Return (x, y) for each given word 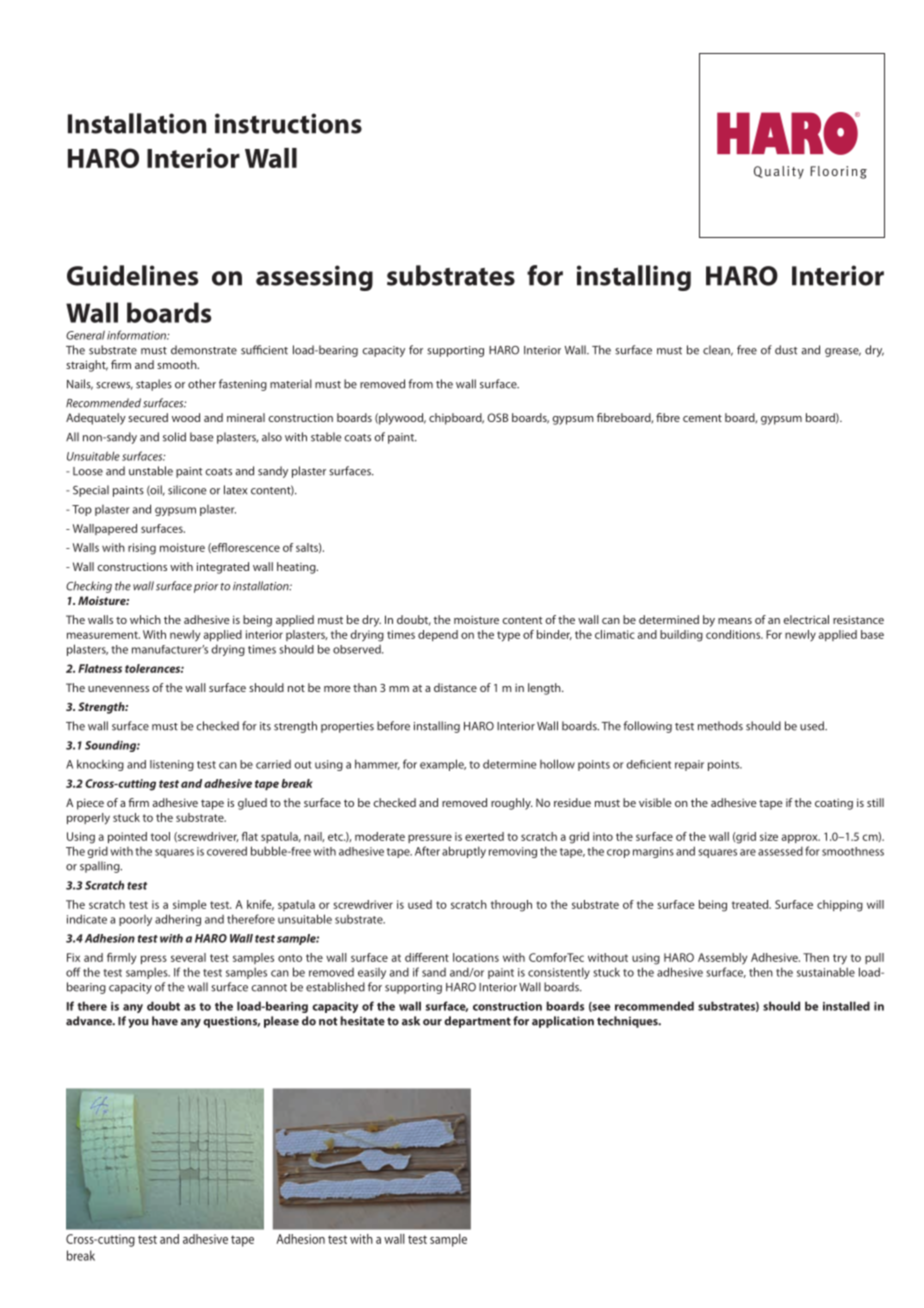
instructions (288, 123)
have (165, 1021)
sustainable (826, 972)
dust (786, 350)
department (477, 1022)
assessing (314, 278)
